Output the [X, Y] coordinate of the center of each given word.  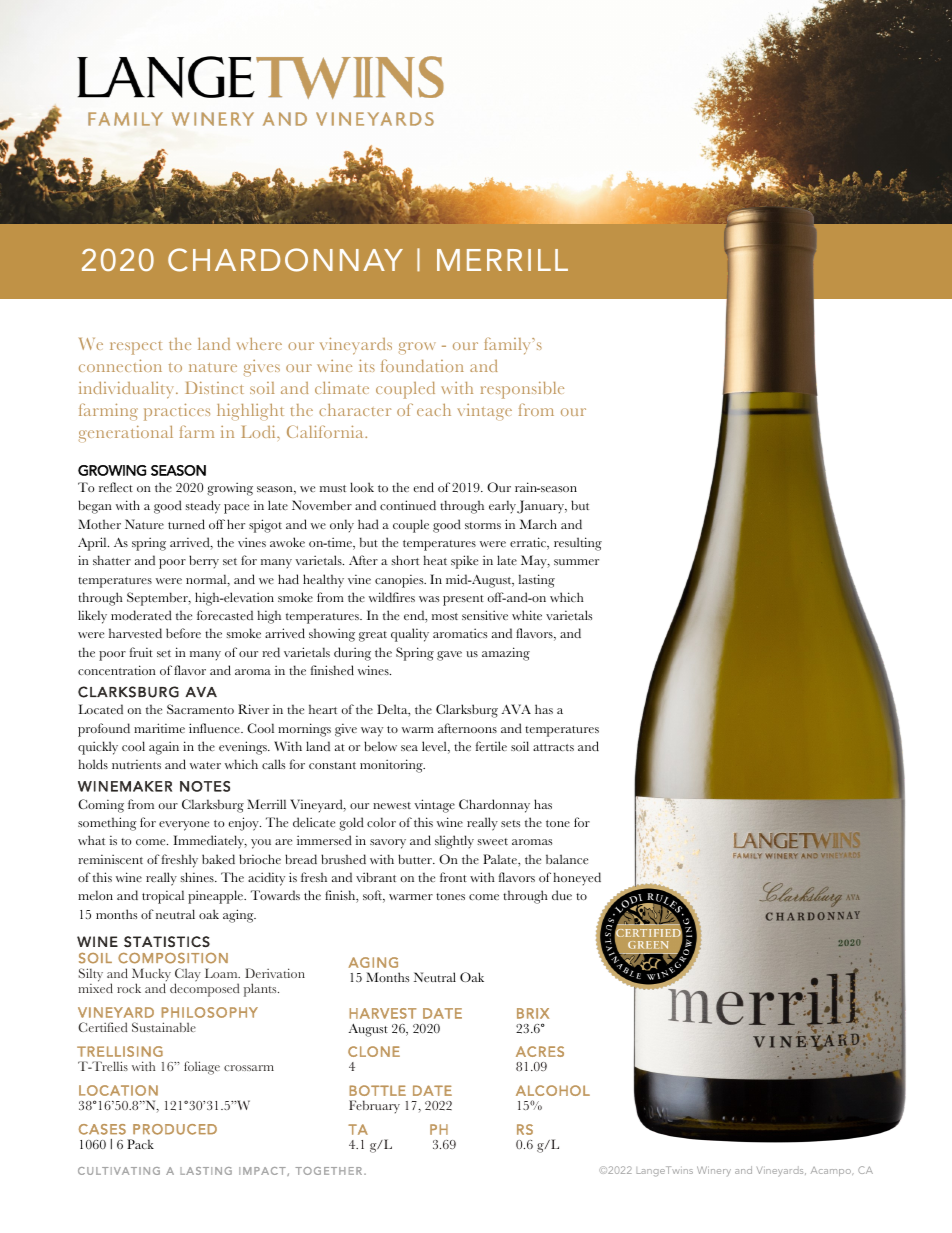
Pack [140, 1144]
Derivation [275, 973]
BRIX [533, 1013]
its [367, 365]
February [374, 1107]
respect [136, 348]
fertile [491, 746]
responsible [522, 390]
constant [332, 765]
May [535, 562]
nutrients [136, 764]
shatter [112, 560]
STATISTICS [167, 941]
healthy [323, 581]
